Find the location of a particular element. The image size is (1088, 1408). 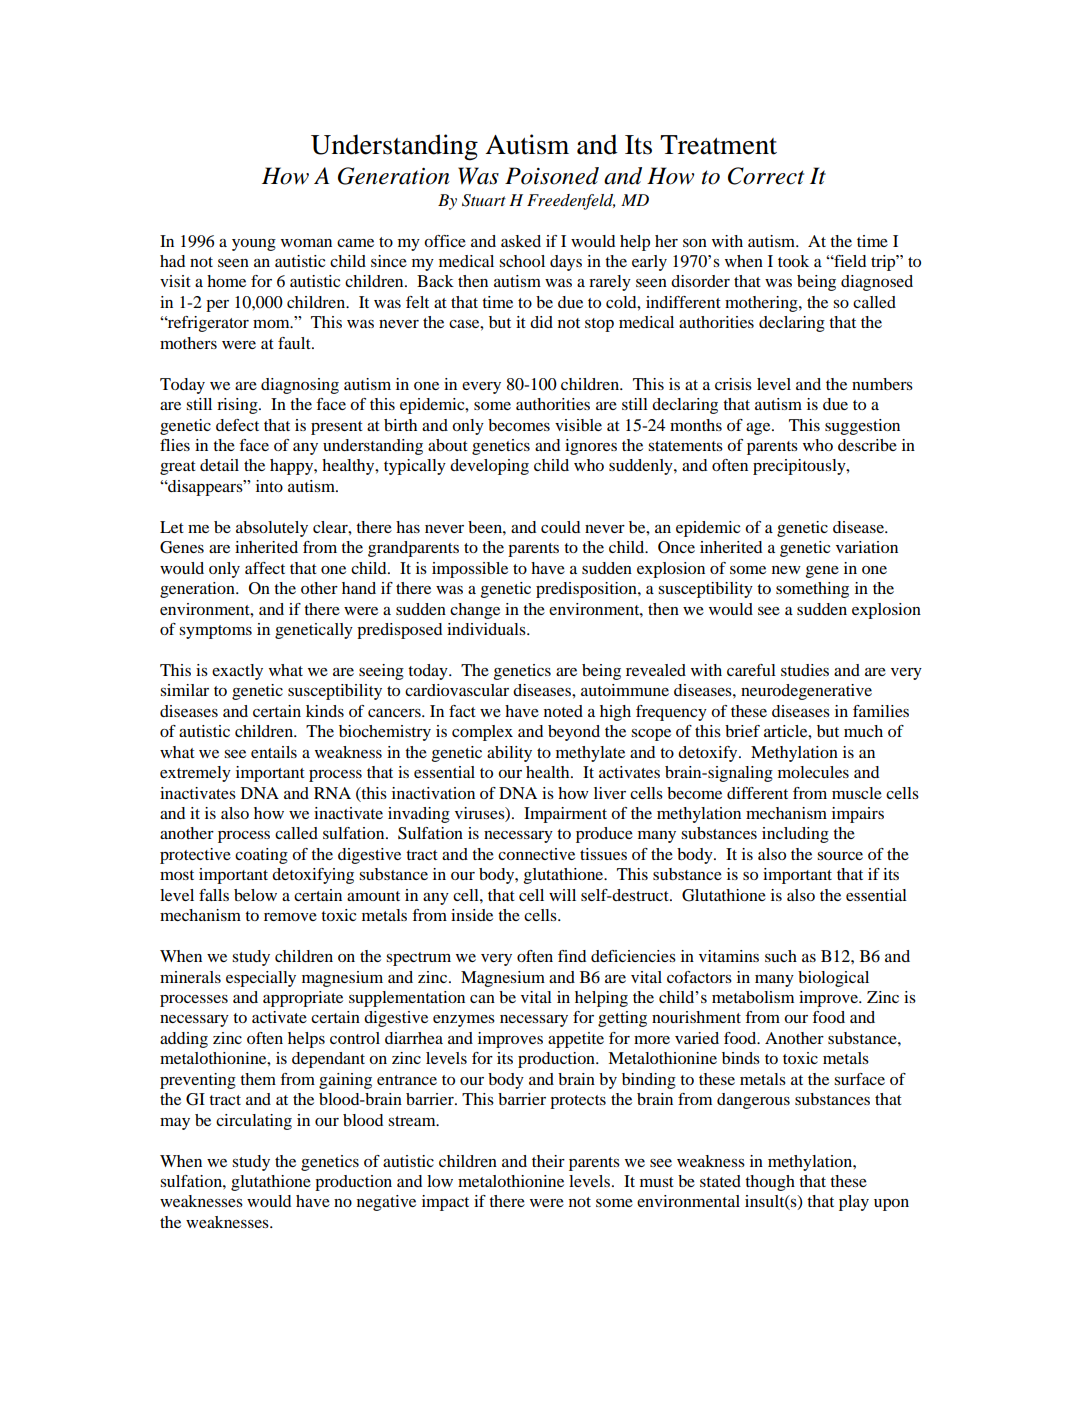

their is located at coordinates (548, 1161).
